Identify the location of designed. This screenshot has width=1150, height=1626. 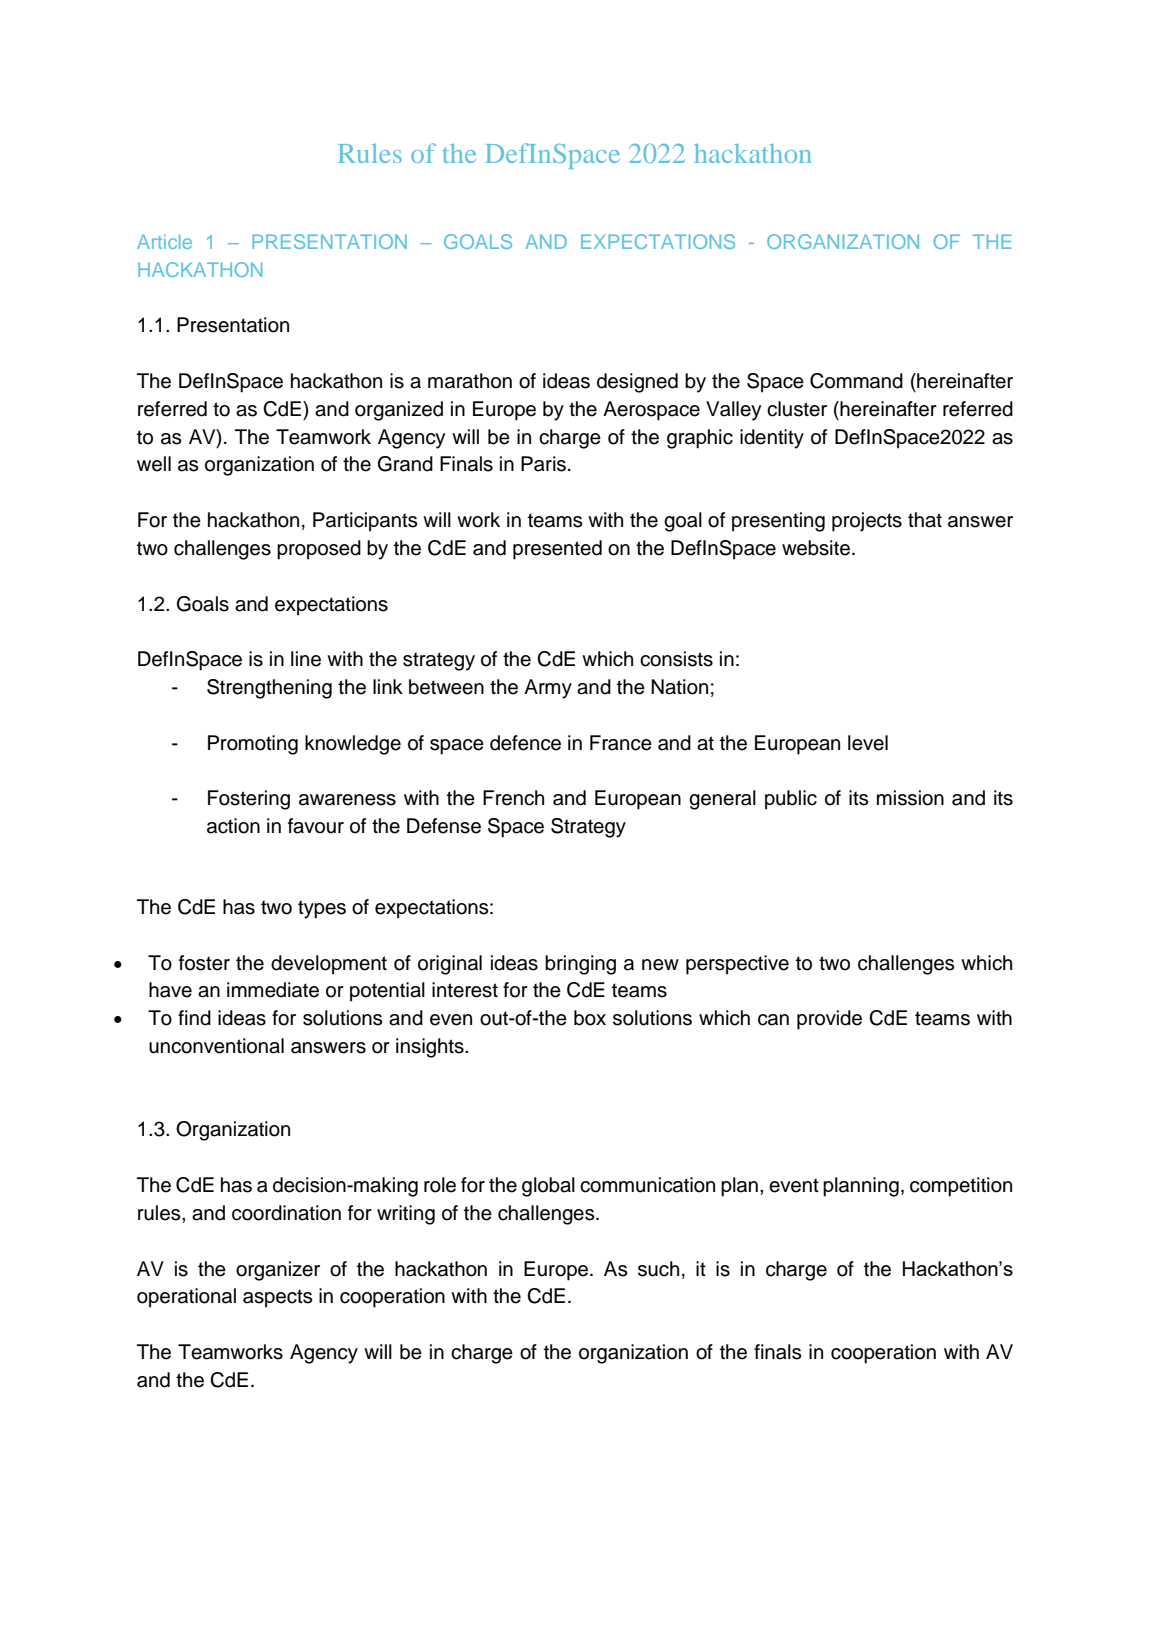
(637, 383).
